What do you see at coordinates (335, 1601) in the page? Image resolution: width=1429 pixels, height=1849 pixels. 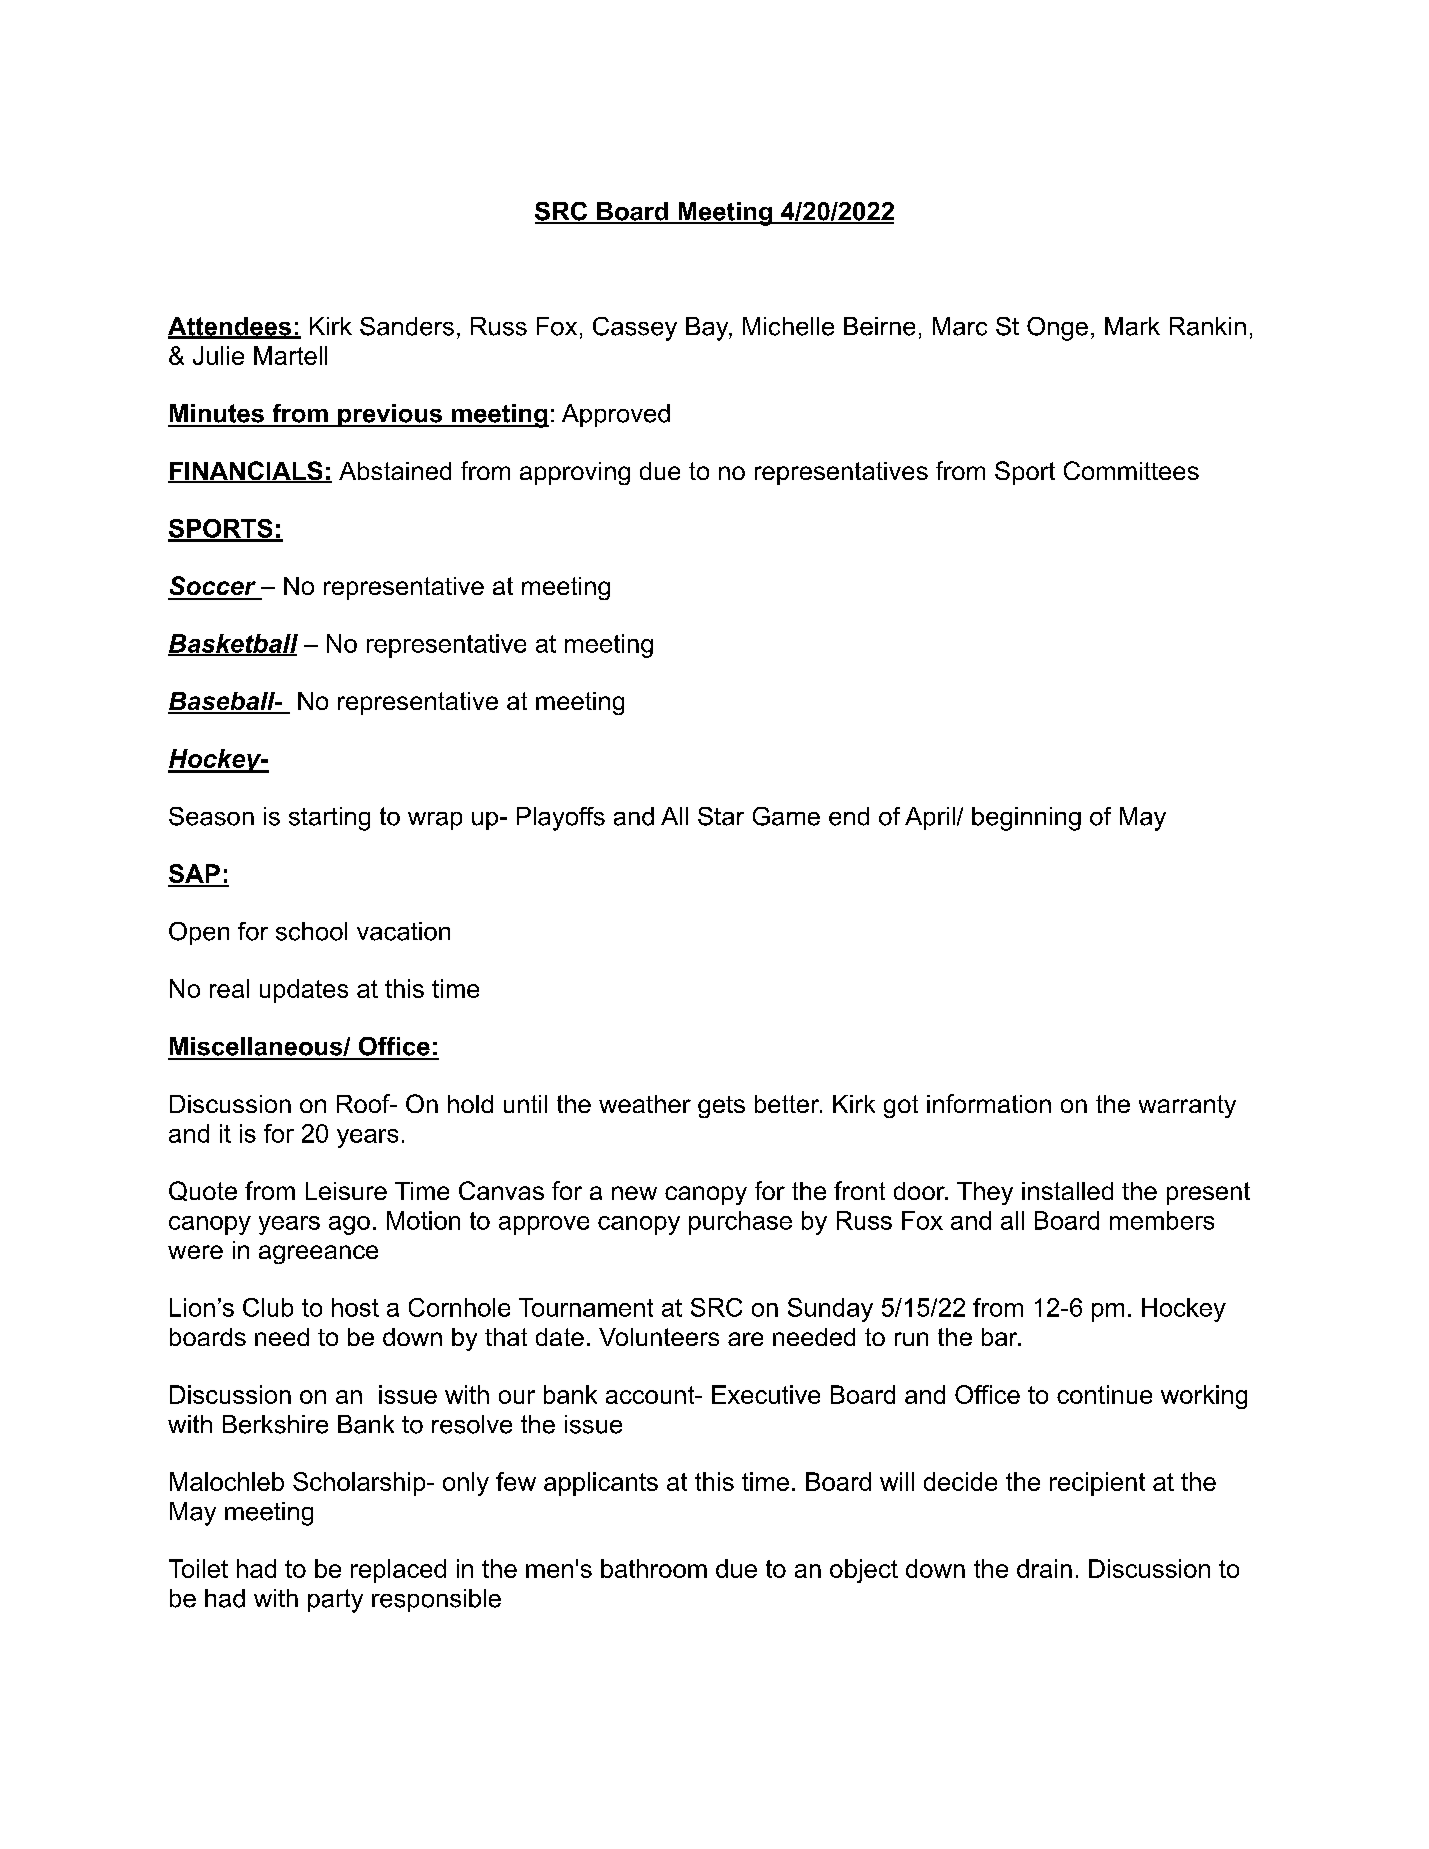 I see `party` at bounding box center [335, 1601].
